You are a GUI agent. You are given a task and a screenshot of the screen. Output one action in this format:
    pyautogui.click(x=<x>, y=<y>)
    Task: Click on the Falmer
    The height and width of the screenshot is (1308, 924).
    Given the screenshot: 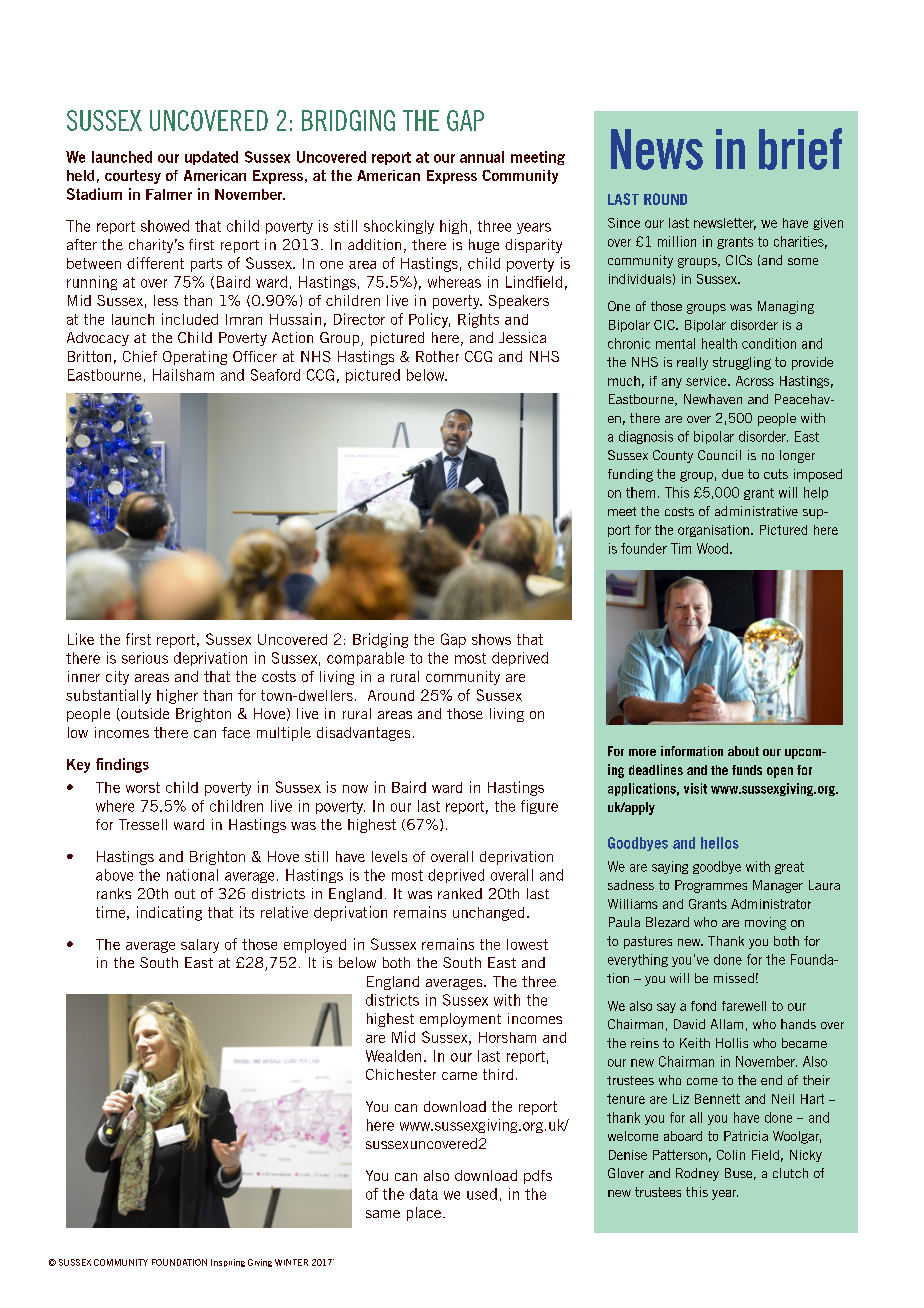 What is the action you would take?
    pyautogui.click(x=169, y=194)
